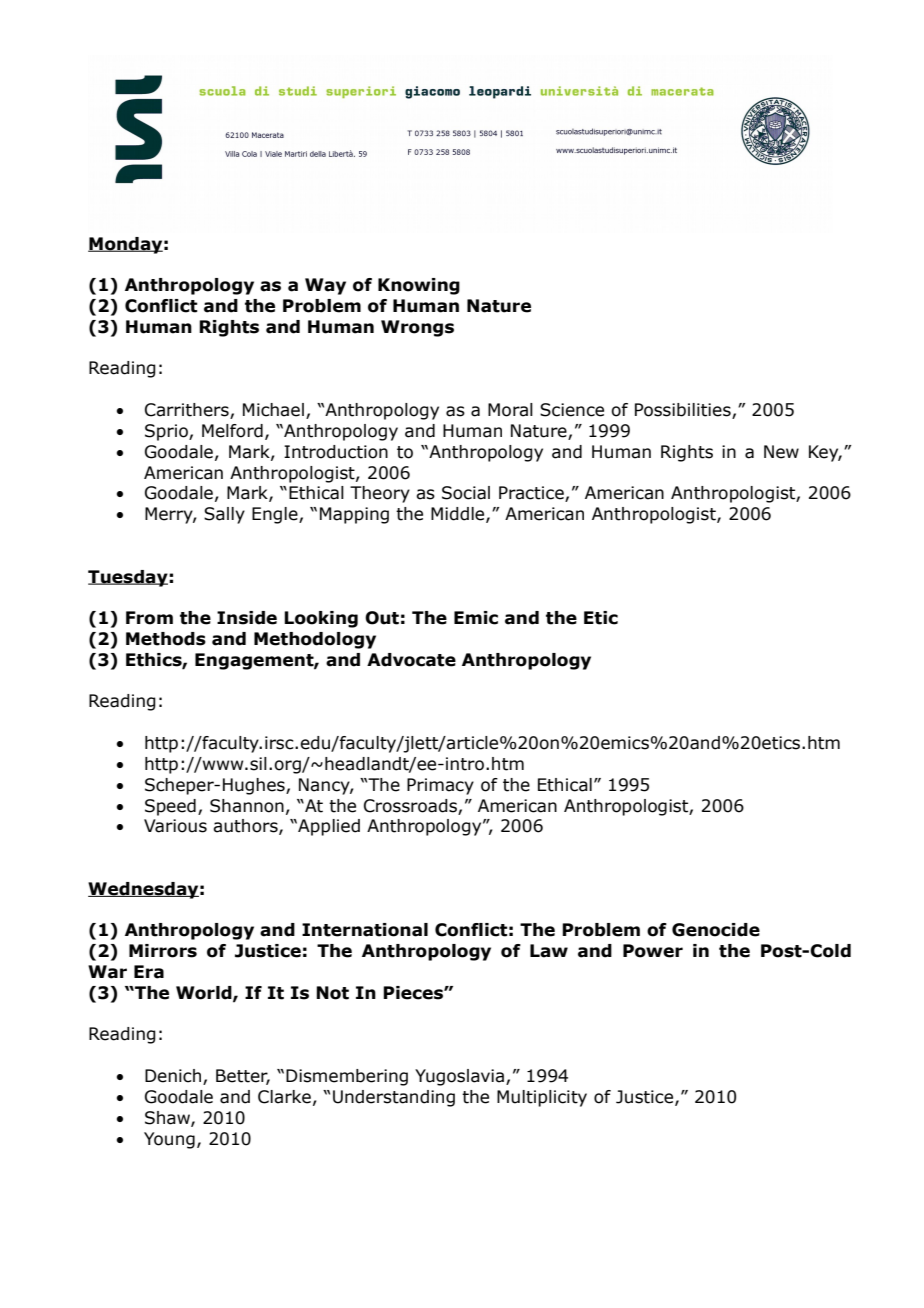 The width and height of the screenshot is (924, 1308). I want to click on Possibilities, so click(683, 410).
